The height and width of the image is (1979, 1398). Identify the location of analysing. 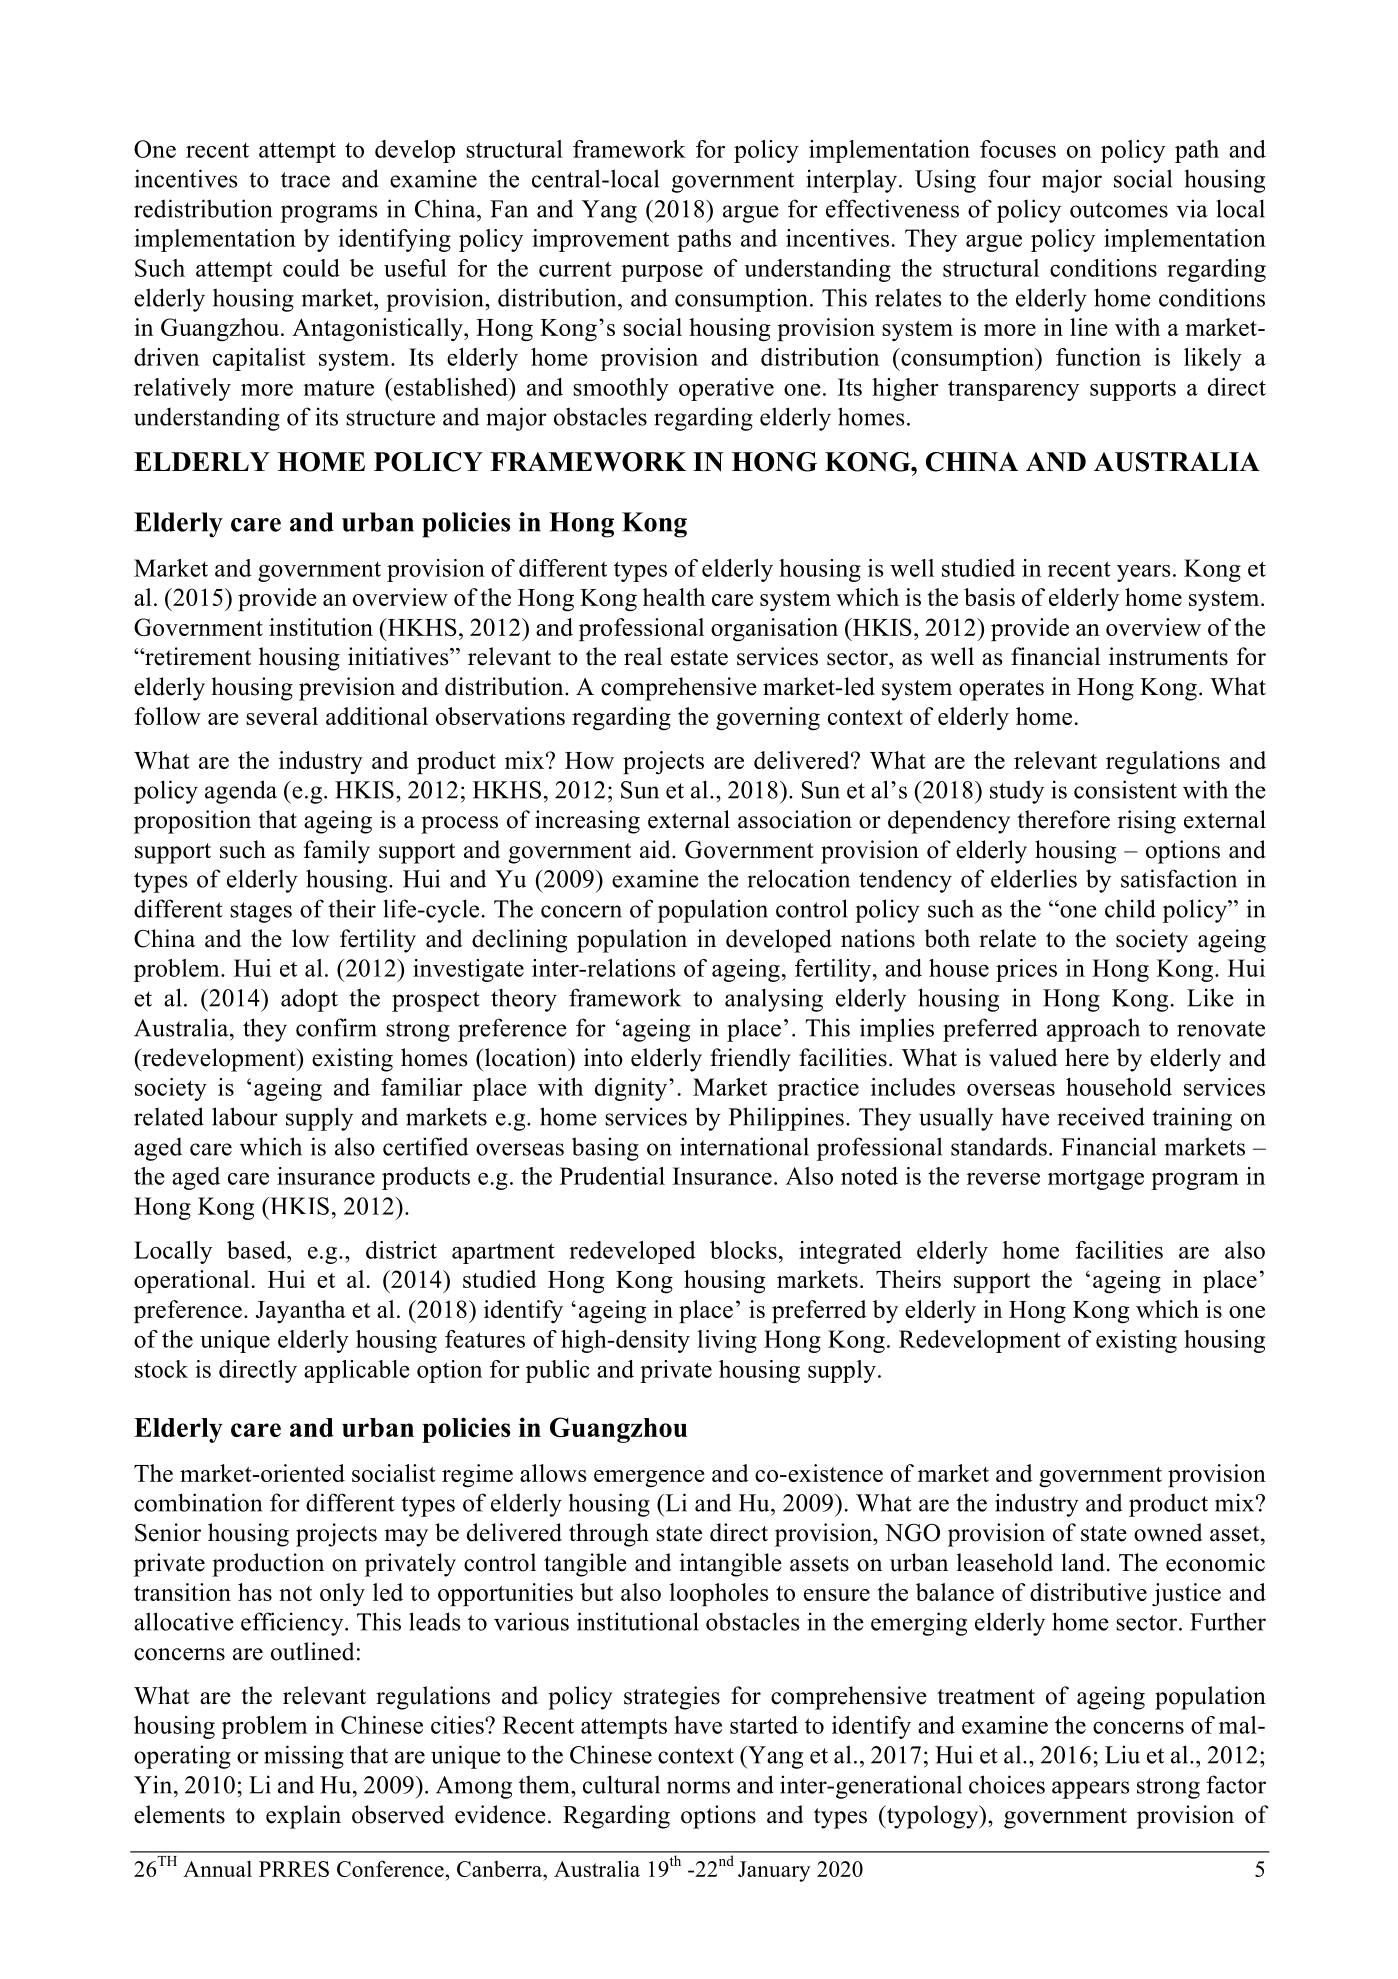
(774, 1000).
